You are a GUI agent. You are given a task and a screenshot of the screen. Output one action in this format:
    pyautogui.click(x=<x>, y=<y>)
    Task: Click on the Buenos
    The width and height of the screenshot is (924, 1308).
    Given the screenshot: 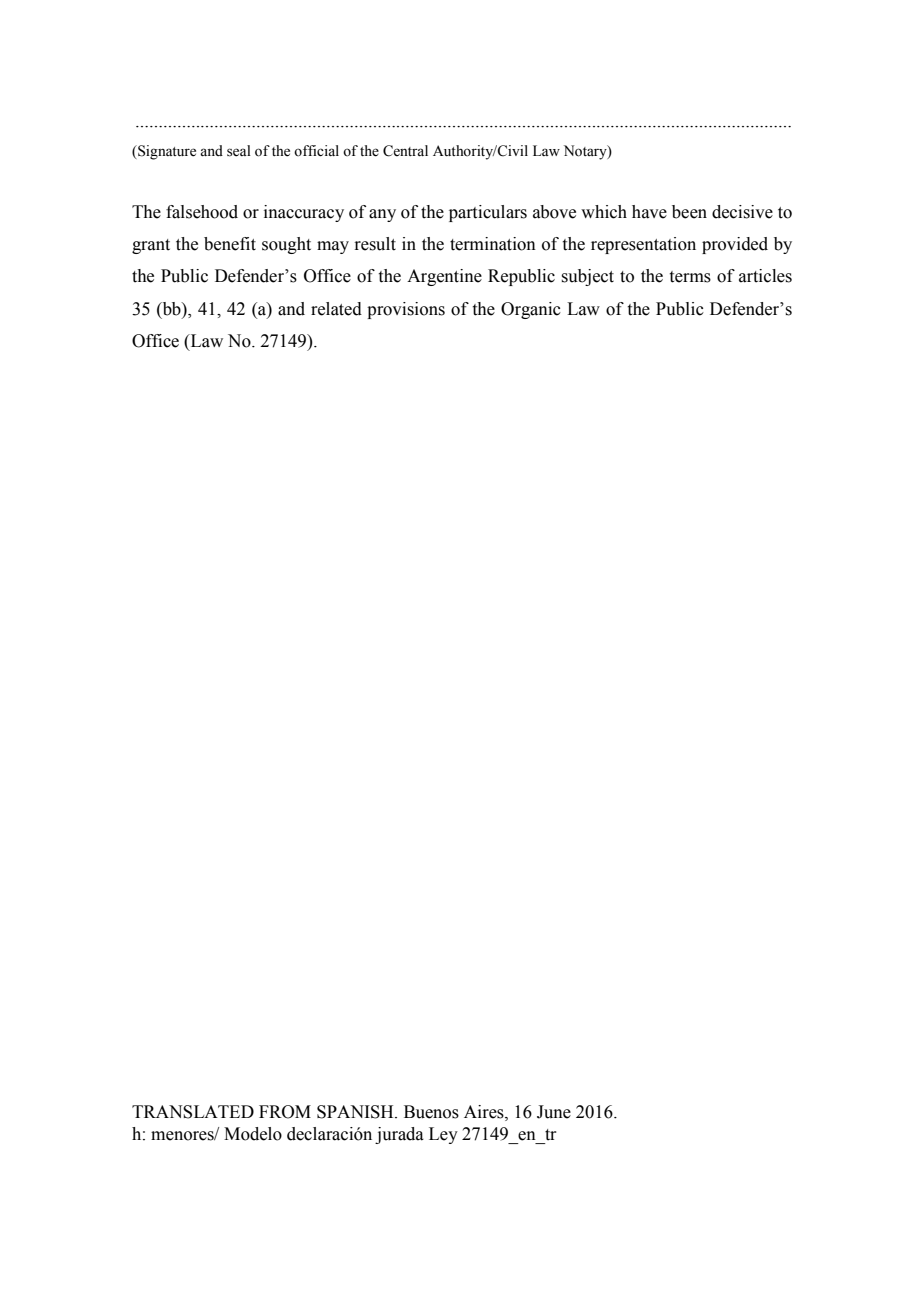 What is the action you would take?
    pyautogui.click(x=431, y=1112)
